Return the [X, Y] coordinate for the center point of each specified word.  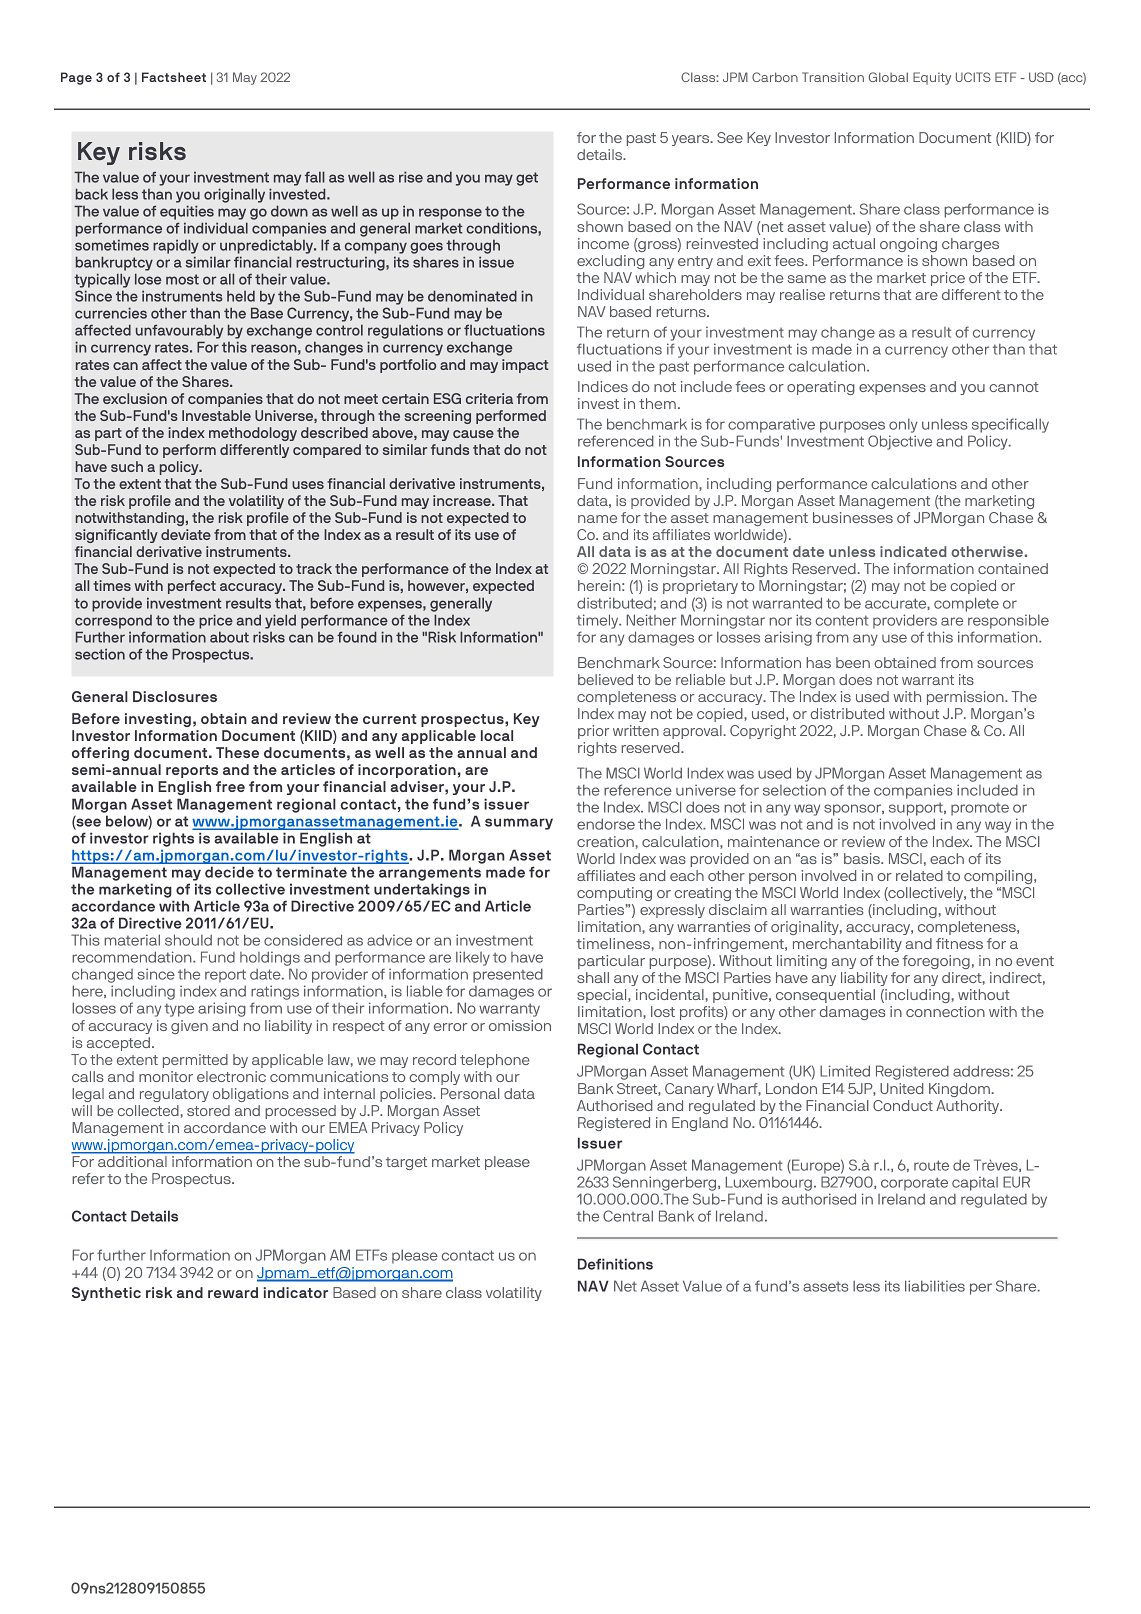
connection [945, 1011]
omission [520, 1025]
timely [599, 621]
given [189, 1027]
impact [525, 366]
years [691, 140]
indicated [913, 551]
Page [76, 78]
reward [233, 1292]
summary [519, 824]
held [241, 296]
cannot [1014, 387]
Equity [932, 78]
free [230, 786]
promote [980, 809]
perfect [192, 587]
